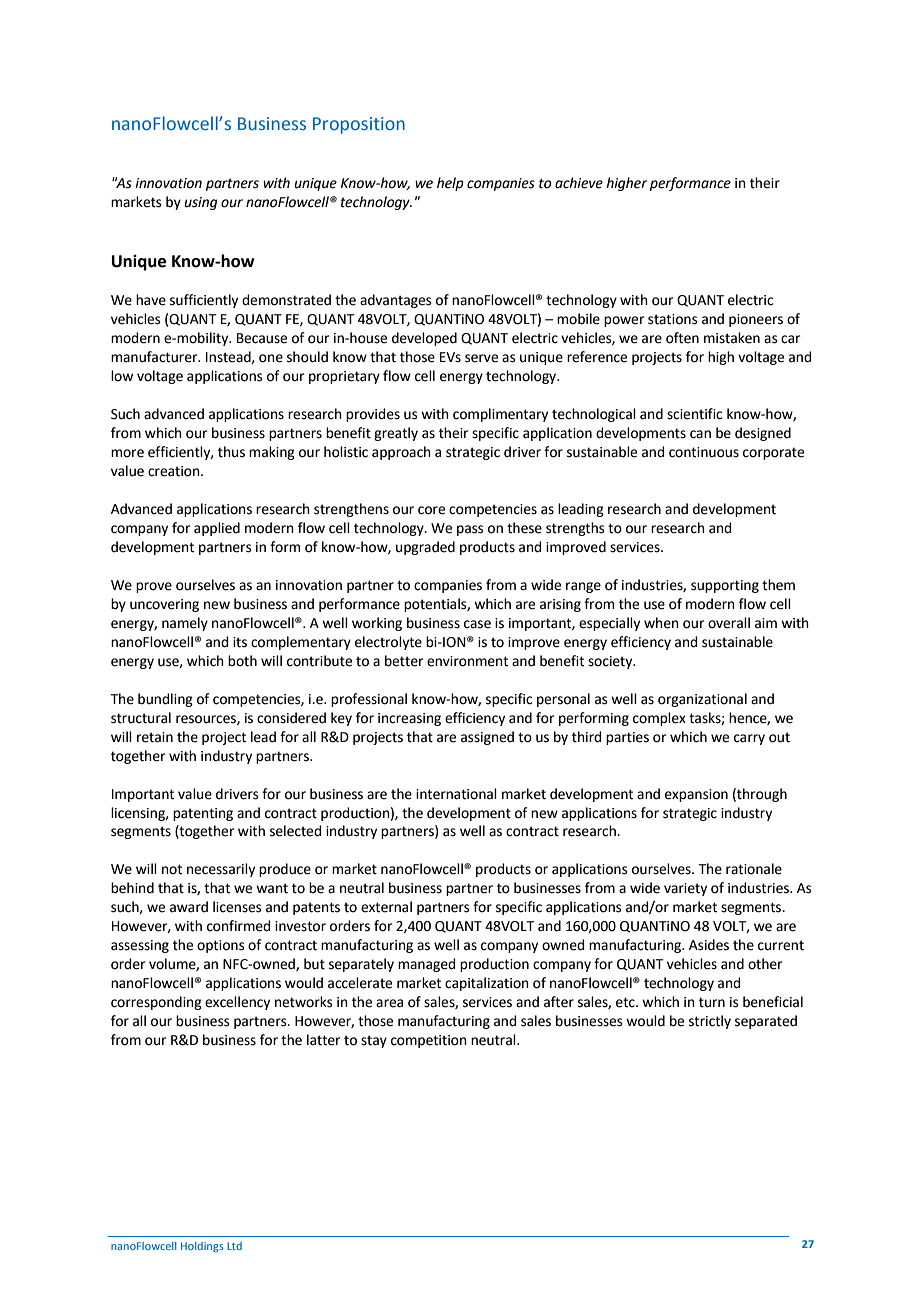 Image resolution: width=924 pixels, height=1308 pixels. What do you see at coordinates (221, 946) in the document?
I see `options` at bounding box center [221, 946].
